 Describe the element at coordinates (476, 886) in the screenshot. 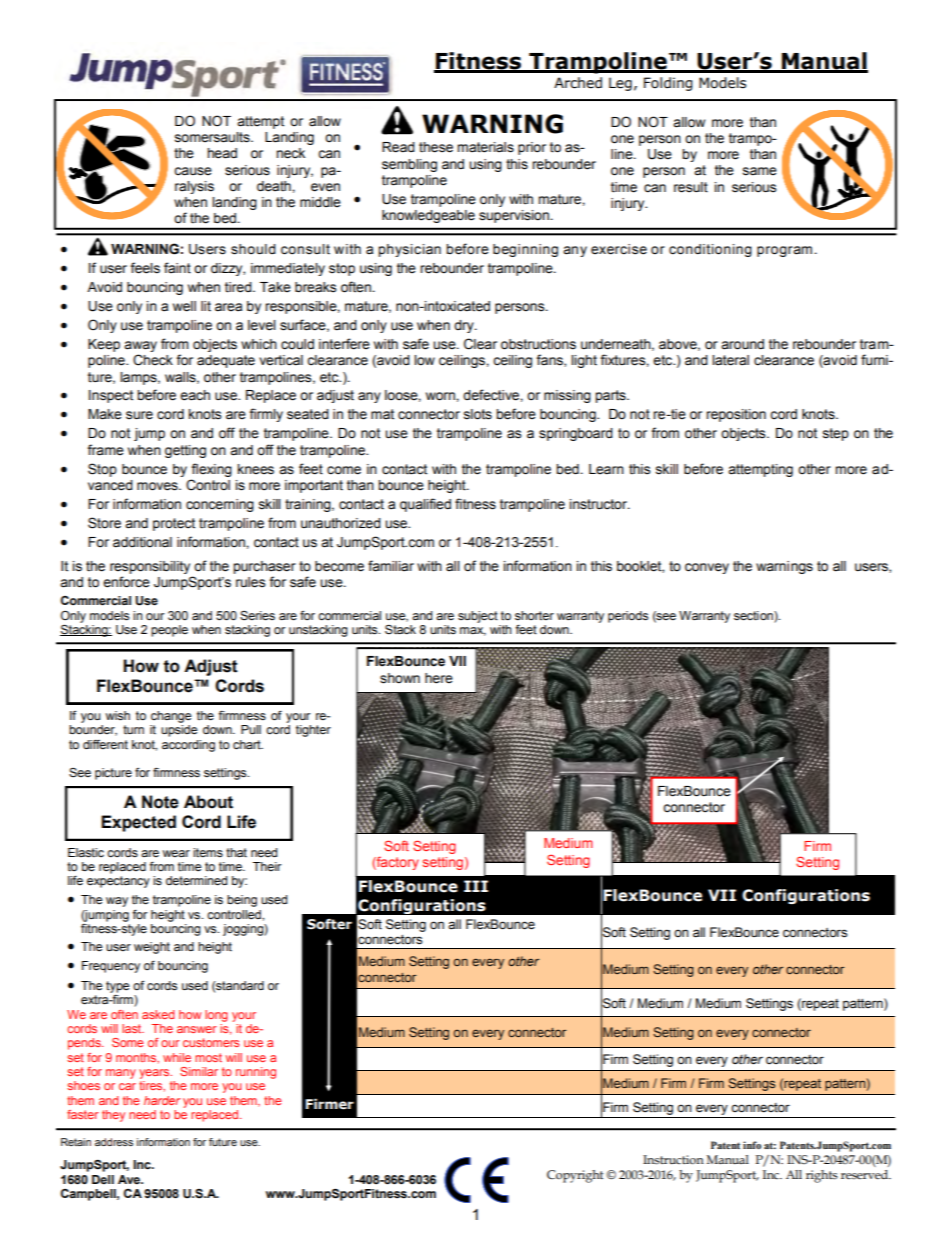

I see `III` at that location.
